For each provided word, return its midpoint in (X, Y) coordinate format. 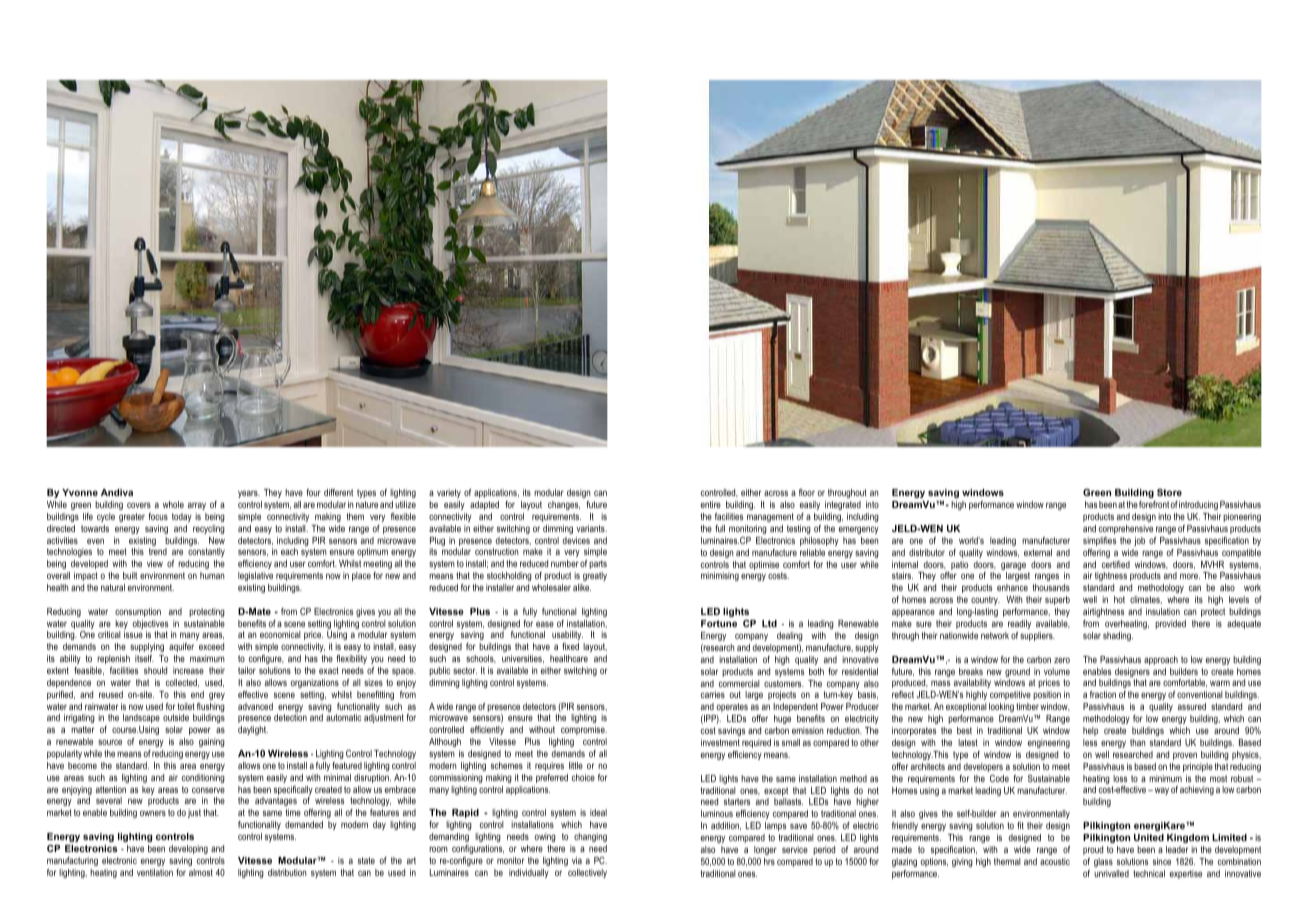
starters (737, 801)
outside (176, 717)
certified (1116, 564)
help (1090, 731)
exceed (211, 646)
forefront (1155, 504)
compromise (584, 730)
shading (1118, 636)
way (1160, 791)
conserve (208, 790)
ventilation (155, 872)
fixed (570, 646)
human (212, 575)
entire (711, 504)
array (197, 506)
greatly (595, 576)
